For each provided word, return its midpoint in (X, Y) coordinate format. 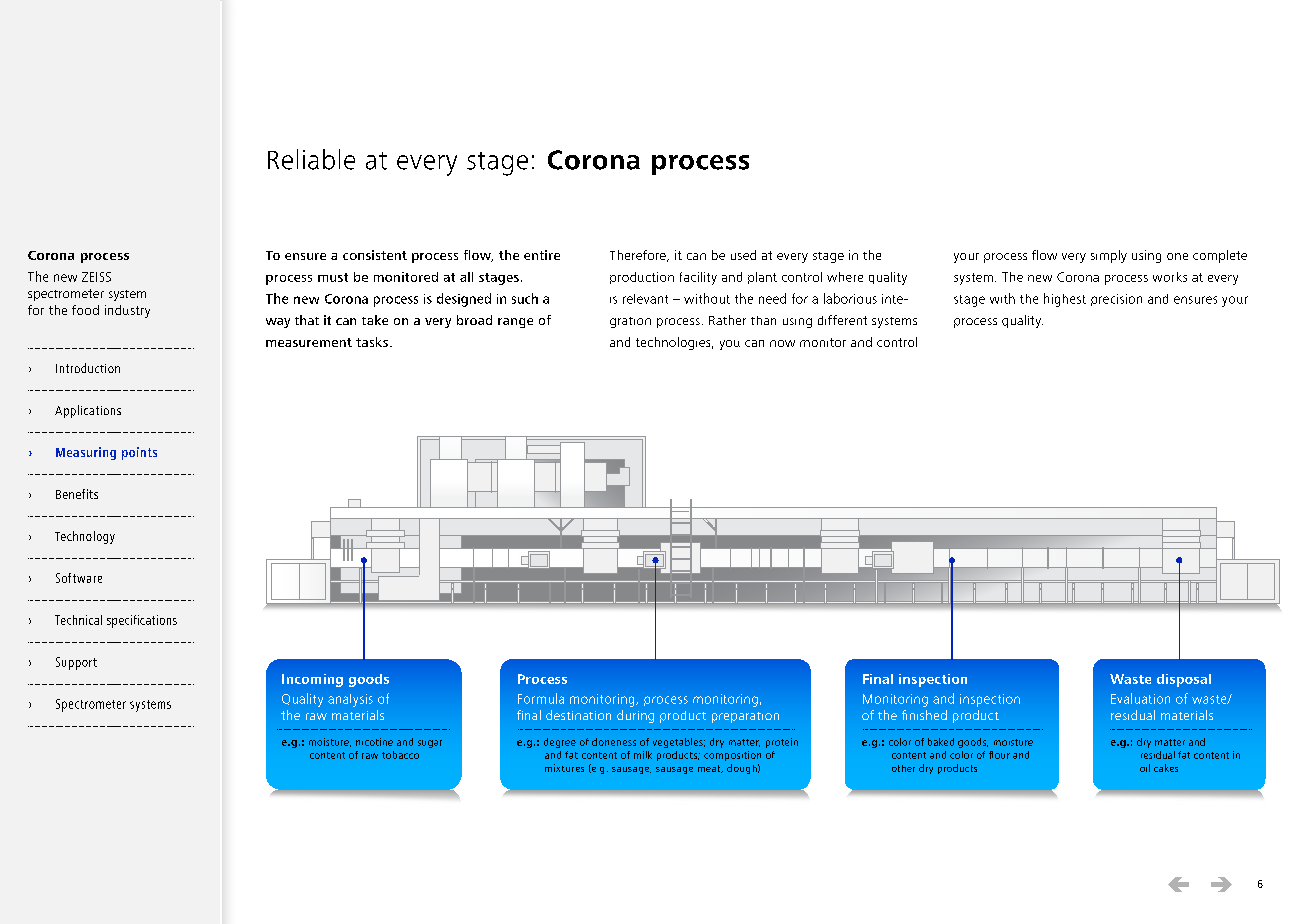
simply (1109, 256)
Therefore (639, 256)
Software (79, 578)
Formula (541, 698)
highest (1065, 300)
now (782, 343)
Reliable (311, 159)
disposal (1184, 680)
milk (643, 755)
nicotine (374, 742)
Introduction (88, 368)
